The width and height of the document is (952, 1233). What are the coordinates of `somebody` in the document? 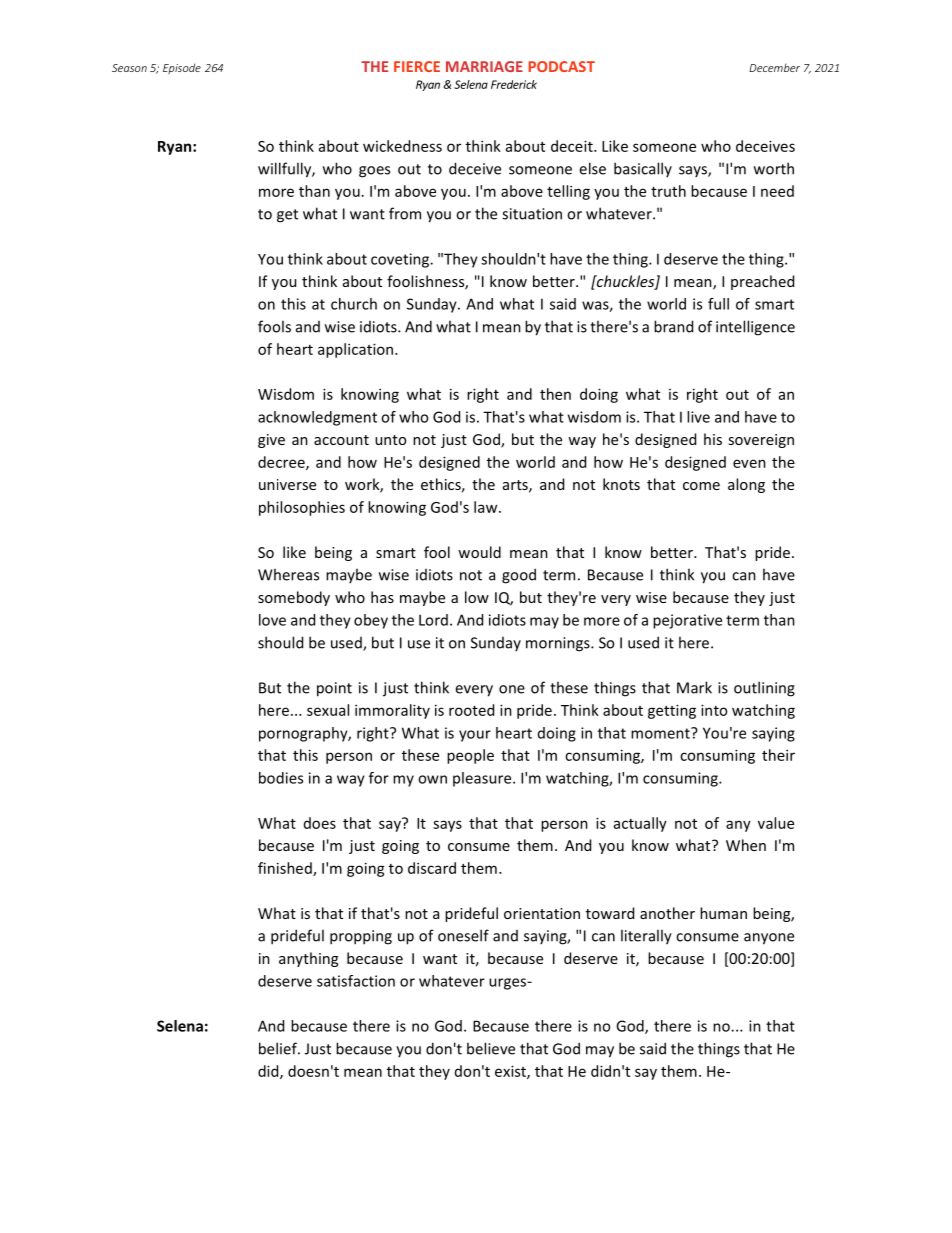 It's located at (294, 598).
